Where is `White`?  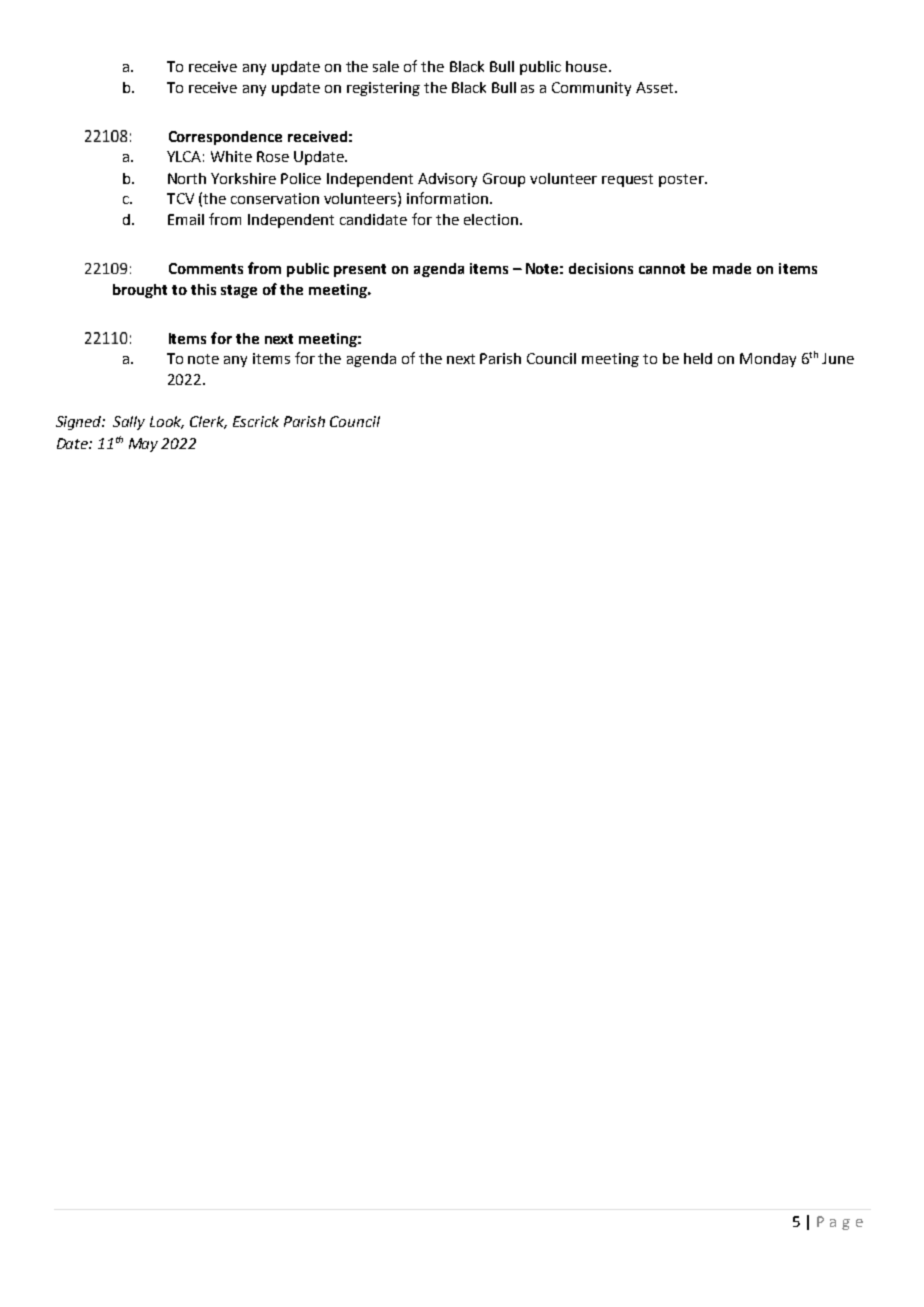 White is located at coordinates (231, 156).
